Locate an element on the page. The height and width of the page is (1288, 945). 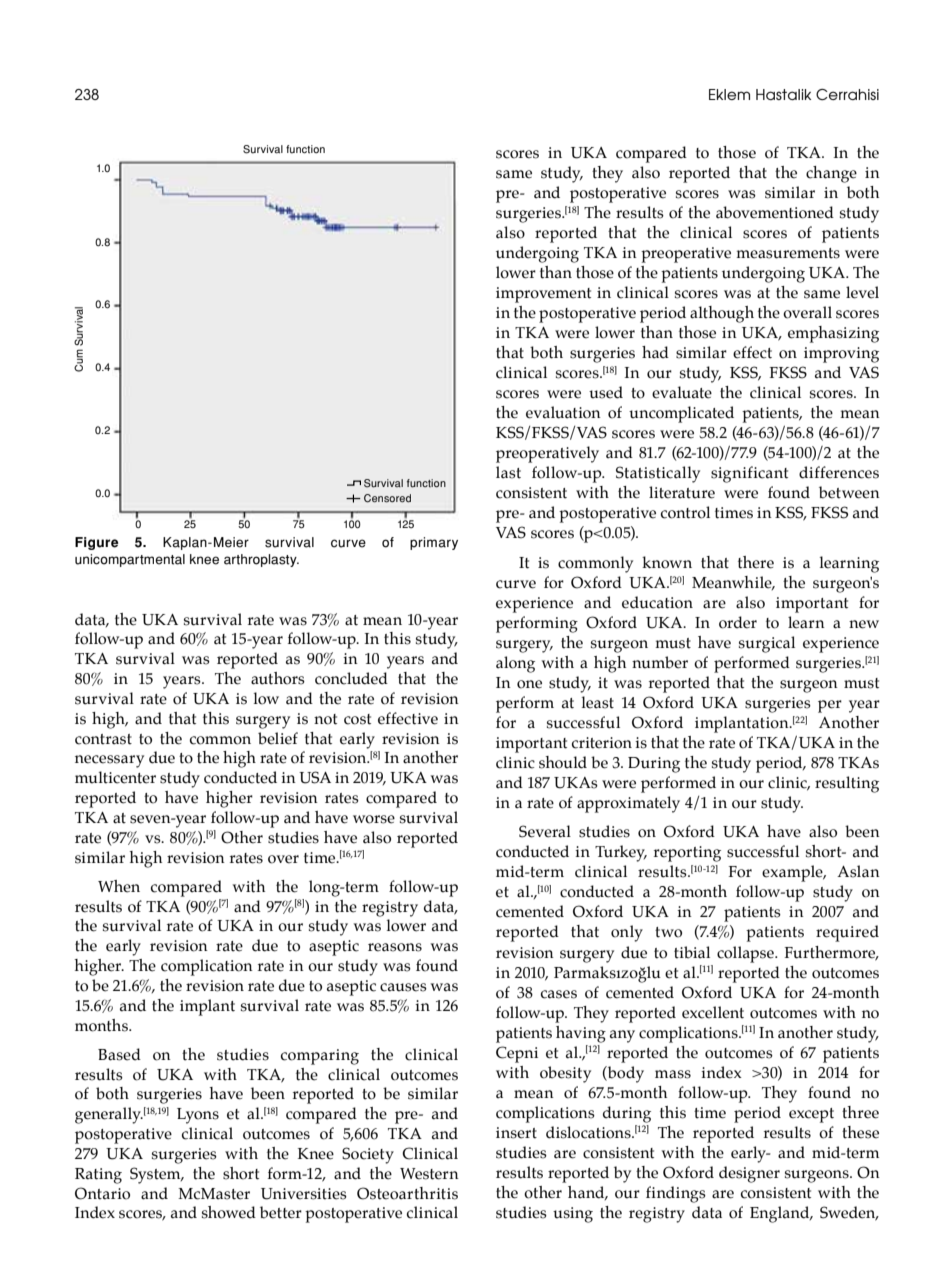
primary is located at coordinates (434, 543).
